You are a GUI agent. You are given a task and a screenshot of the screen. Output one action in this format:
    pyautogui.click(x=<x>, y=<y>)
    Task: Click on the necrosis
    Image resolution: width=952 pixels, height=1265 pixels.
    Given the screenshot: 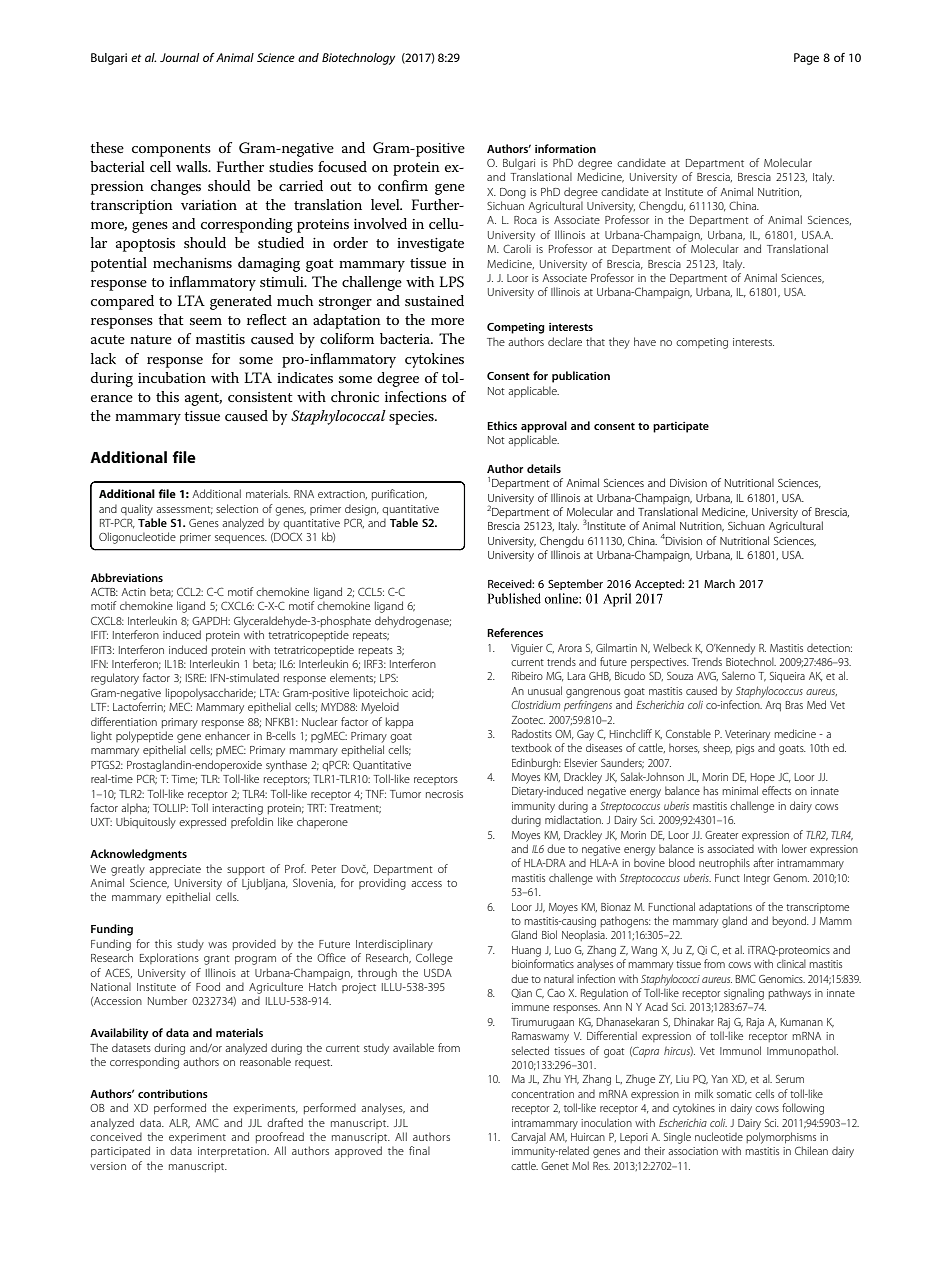 What is the action you would take?
    pyautogui.click(x=444, y=794)
